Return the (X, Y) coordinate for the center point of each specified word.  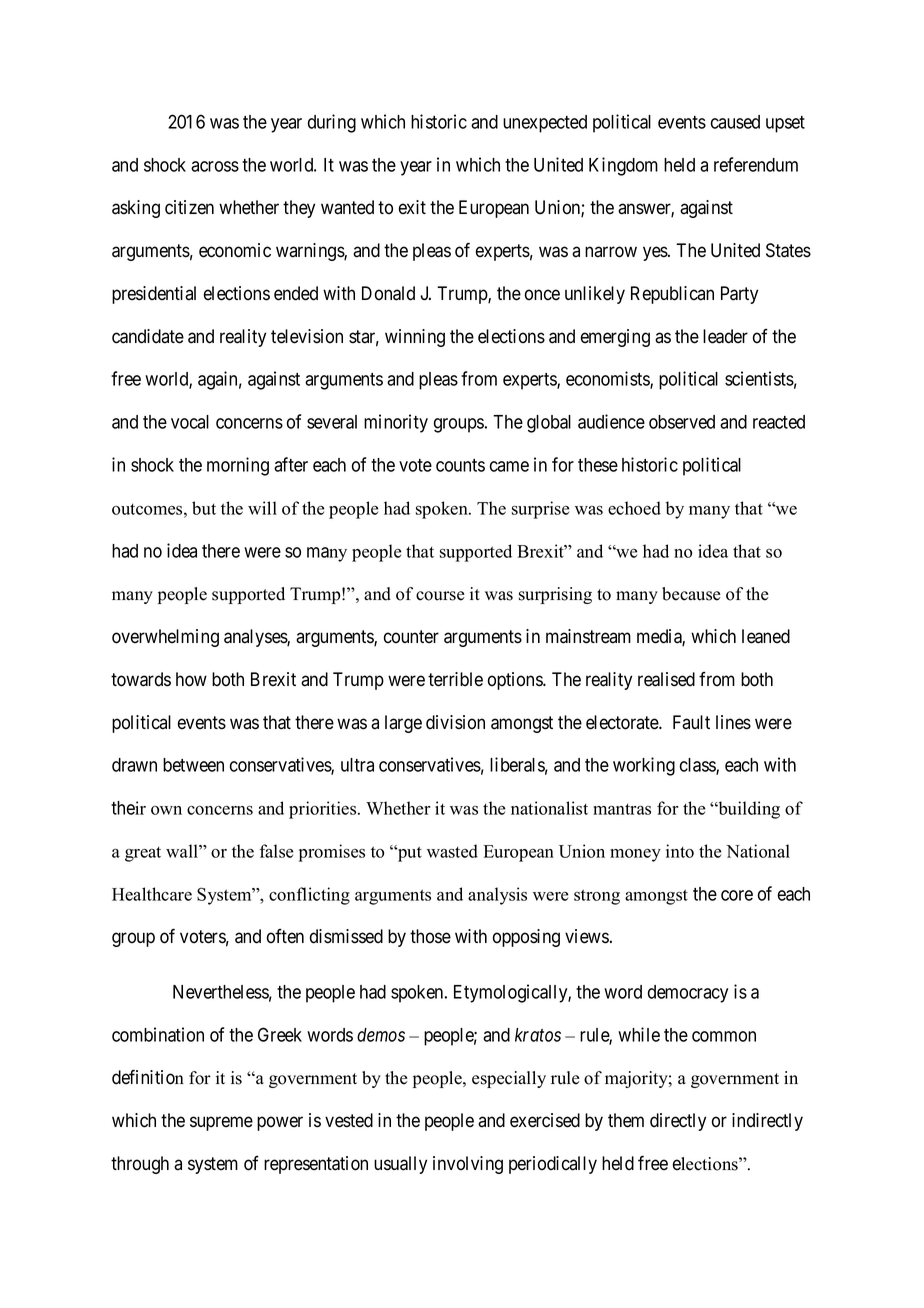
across (215, 166)
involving (468, 1165)
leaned (766, 636)
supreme (221, 1123)
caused (735, 122)
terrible (455, 679)
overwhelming (165, 638)
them (626, 1120)
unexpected (545, 124)
